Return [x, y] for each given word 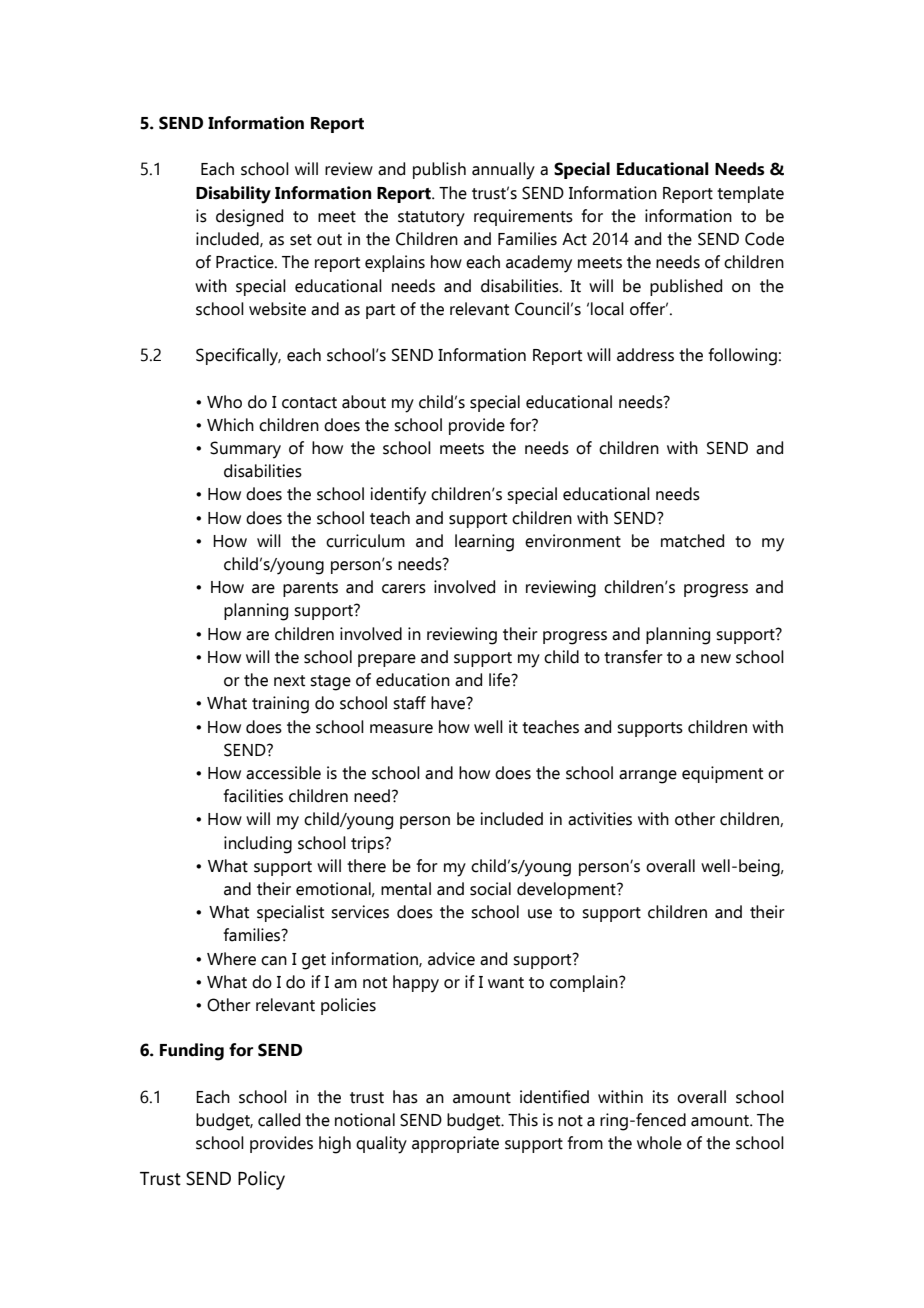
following [742, 357]
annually [503, 171]
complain [585, 983]
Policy [261, 1180]
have [449, 703]
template [750, 194]
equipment [722, 774]
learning [484, 543]
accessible [283, 773]
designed [249, 218]
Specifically [238, 357]
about [364, 402]
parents [310, 589]
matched [692, 541]
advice [451, 959]
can [274, 961]
